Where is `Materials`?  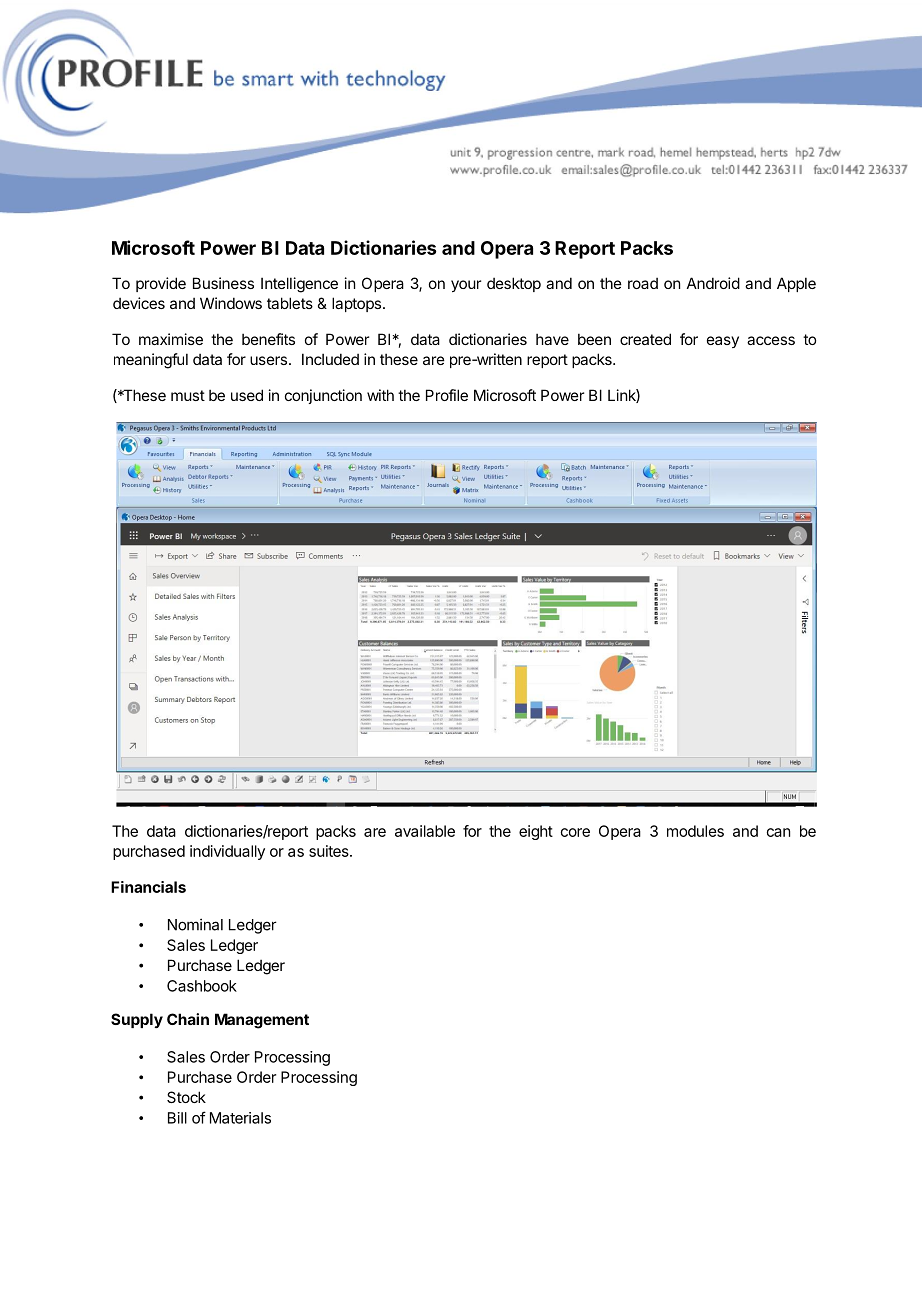
Materials is located at coordinates (240, 1118).
